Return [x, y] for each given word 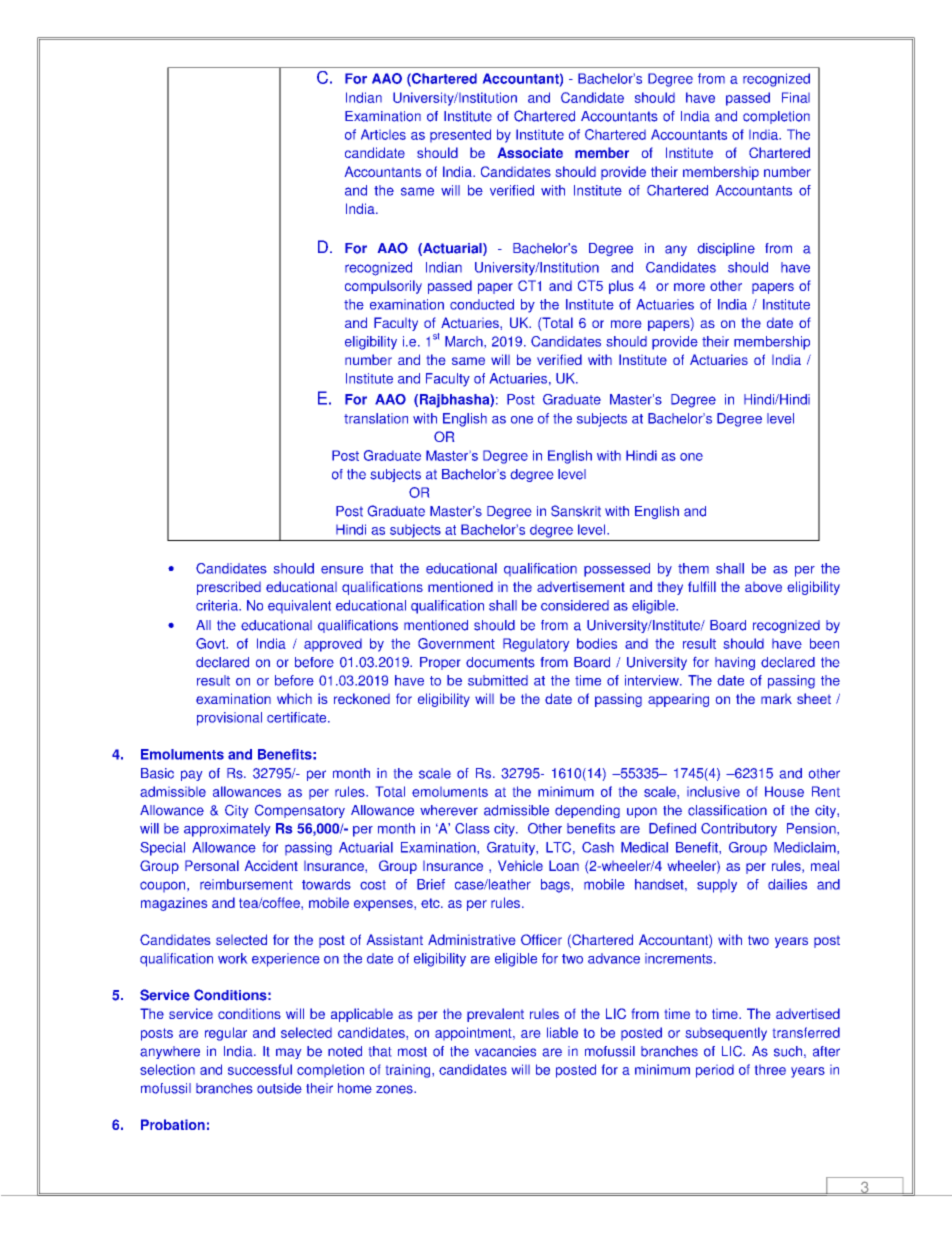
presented [460, 135]
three [770, 1070]
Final [796, 97]
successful [260, 1069]
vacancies [505, 1051]
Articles [383, 134]
